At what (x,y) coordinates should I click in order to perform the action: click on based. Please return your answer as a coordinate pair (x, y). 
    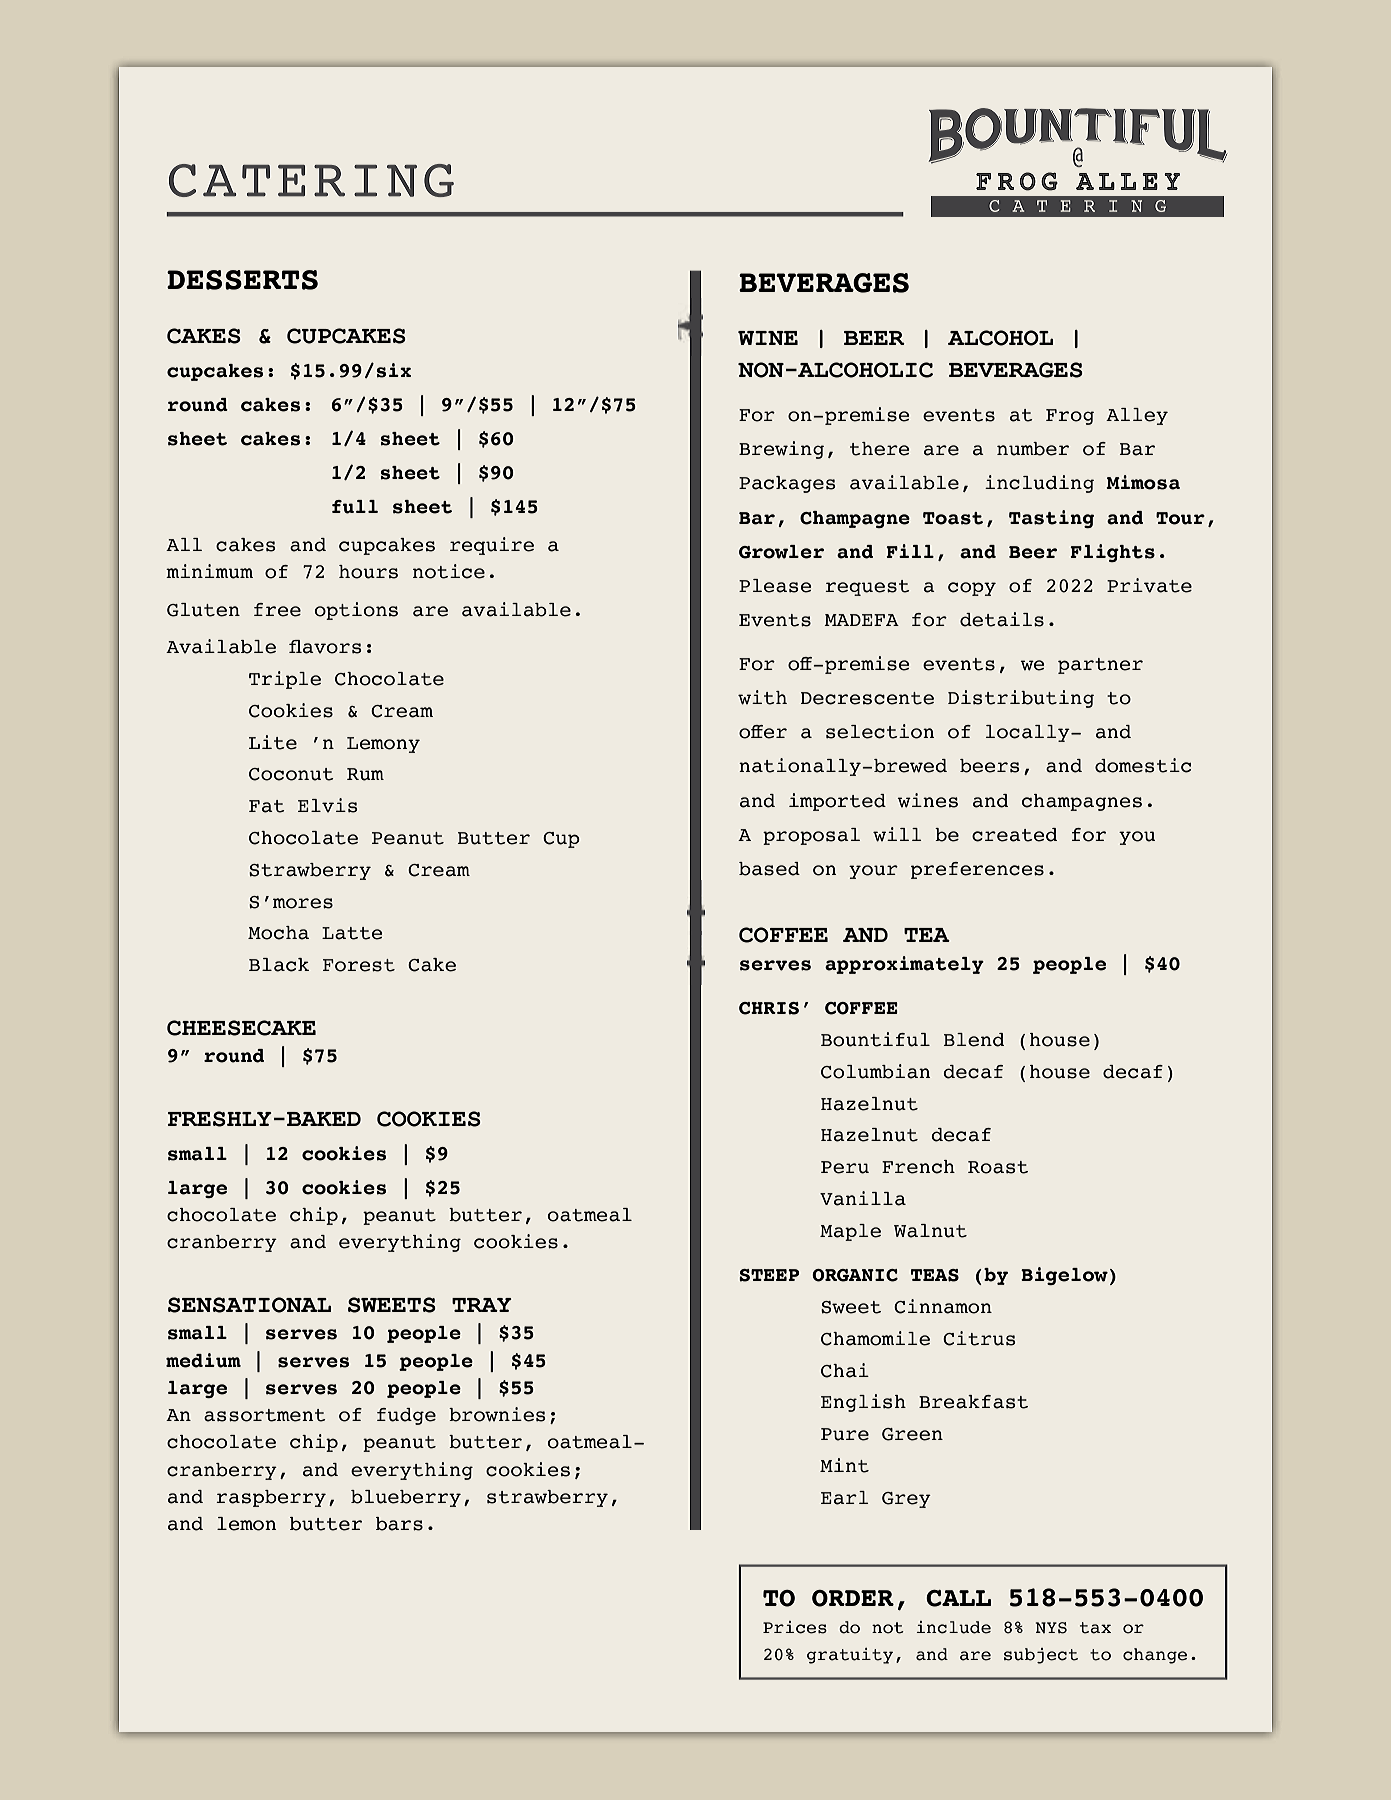
    Looking at the image, I should click on (769, 869).
